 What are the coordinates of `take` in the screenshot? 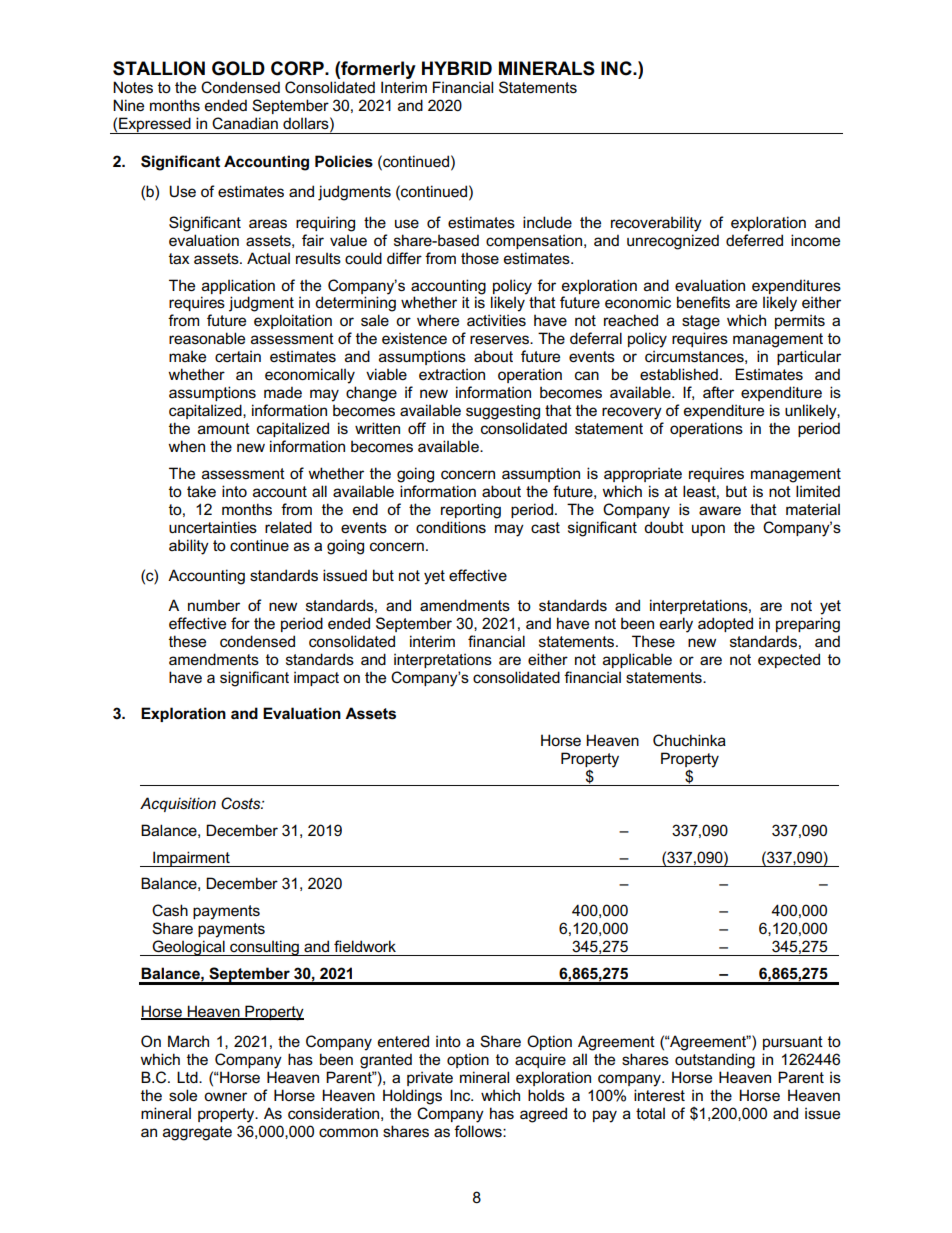 It's located at (201, 491).
